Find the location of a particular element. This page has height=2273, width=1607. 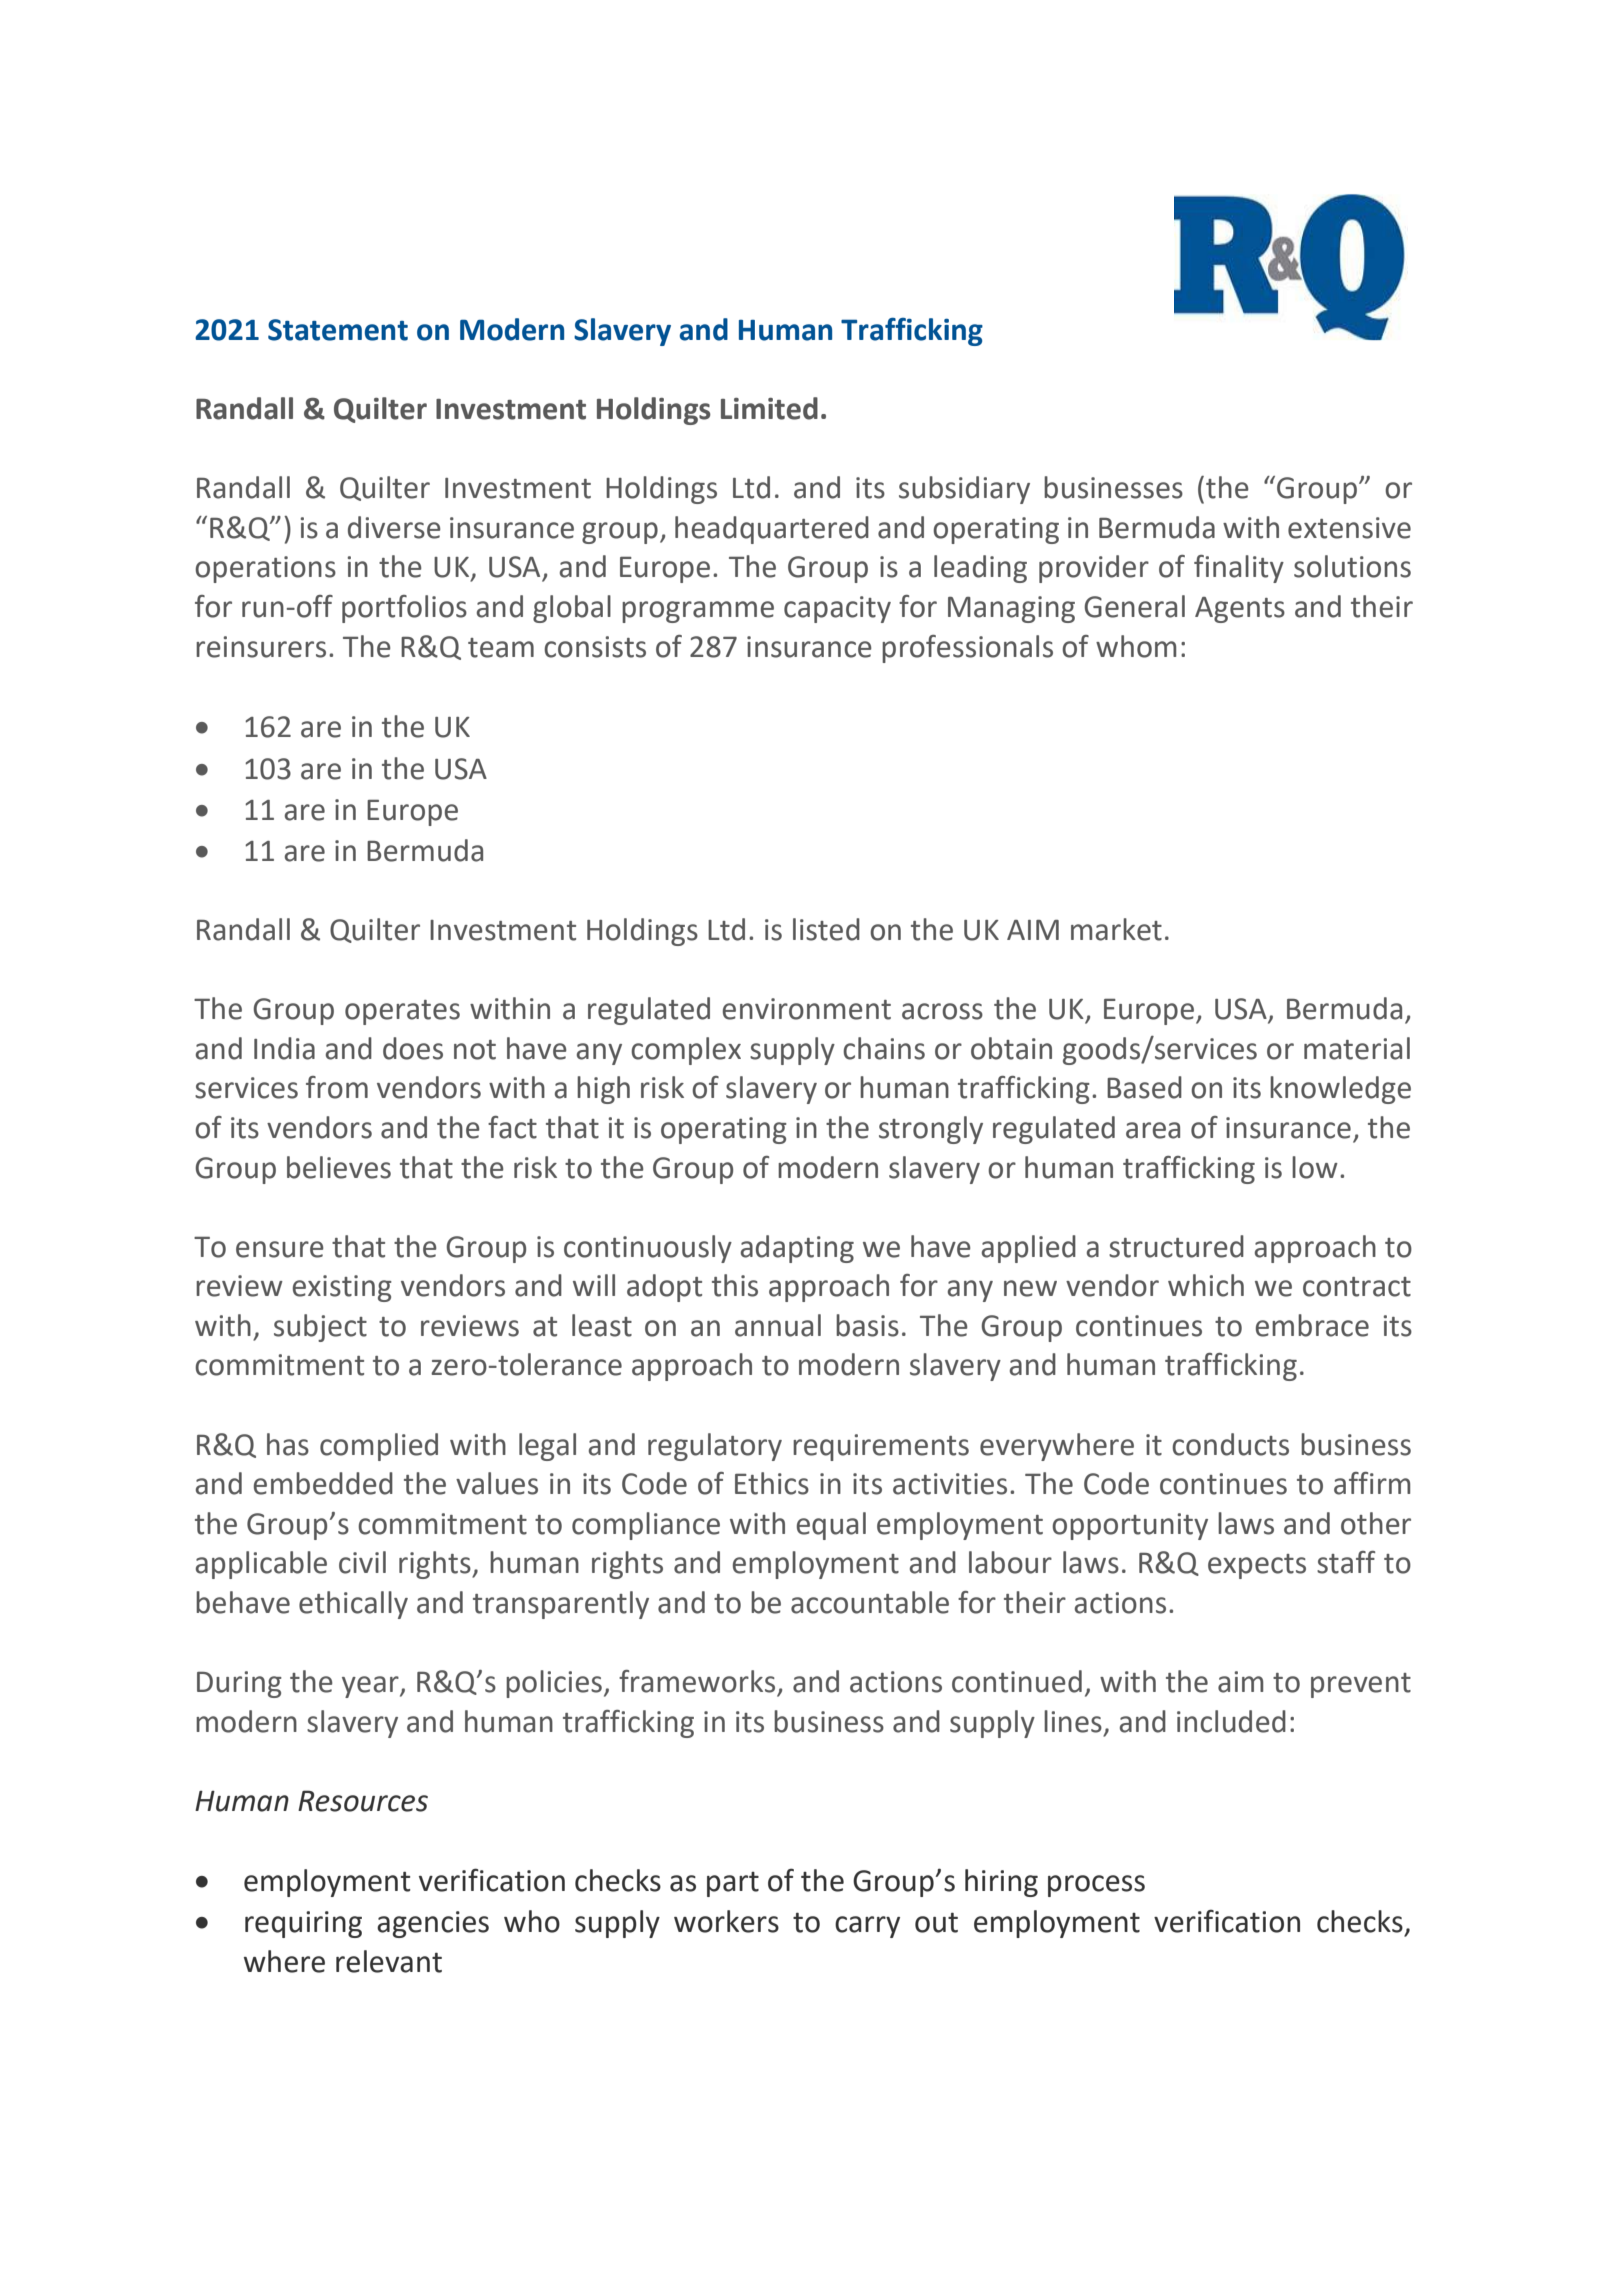

Limited is located at coordinates (769, 408).
